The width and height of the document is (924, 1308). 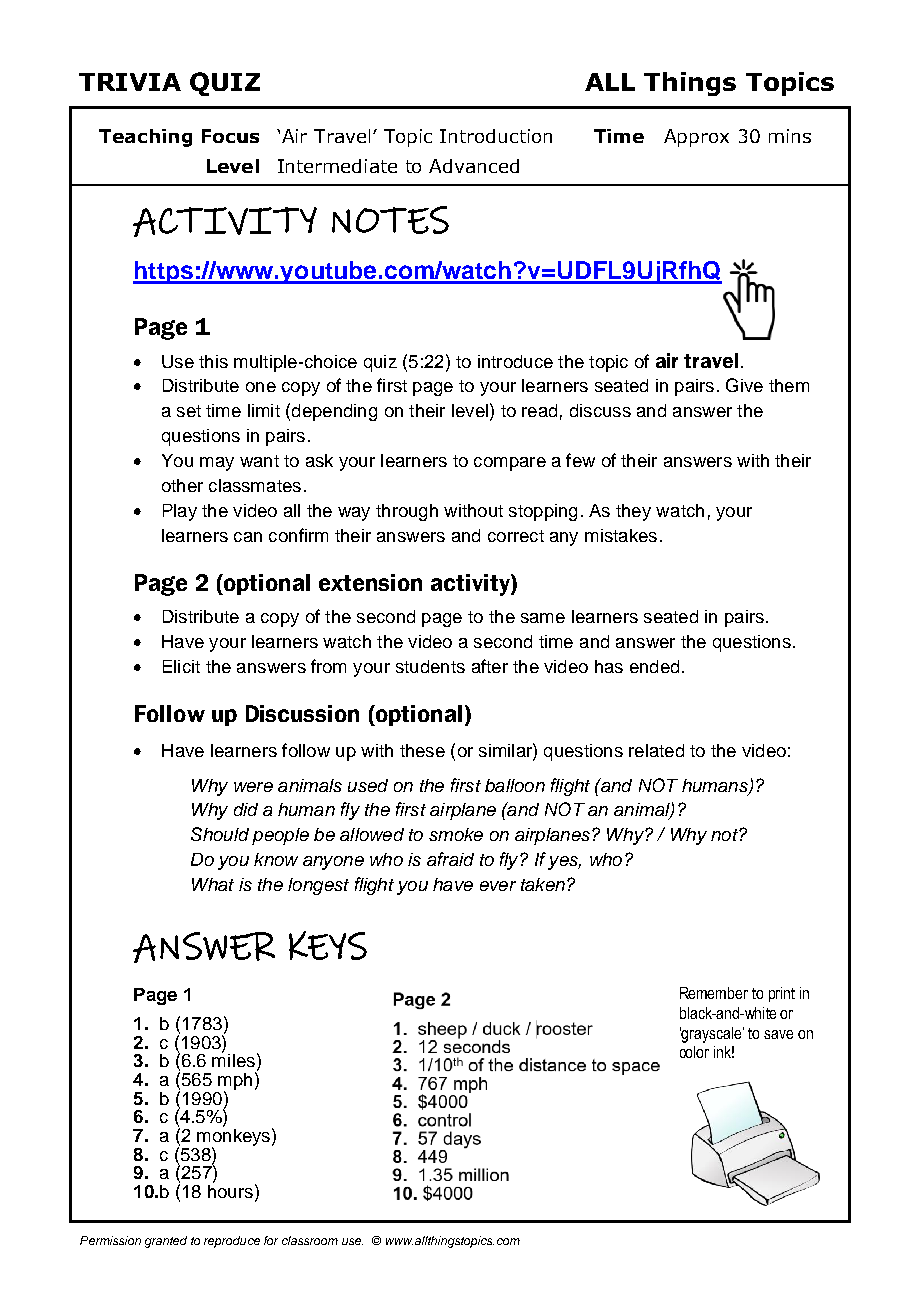 I want to click on Approx, so click(x=696, y=138).
